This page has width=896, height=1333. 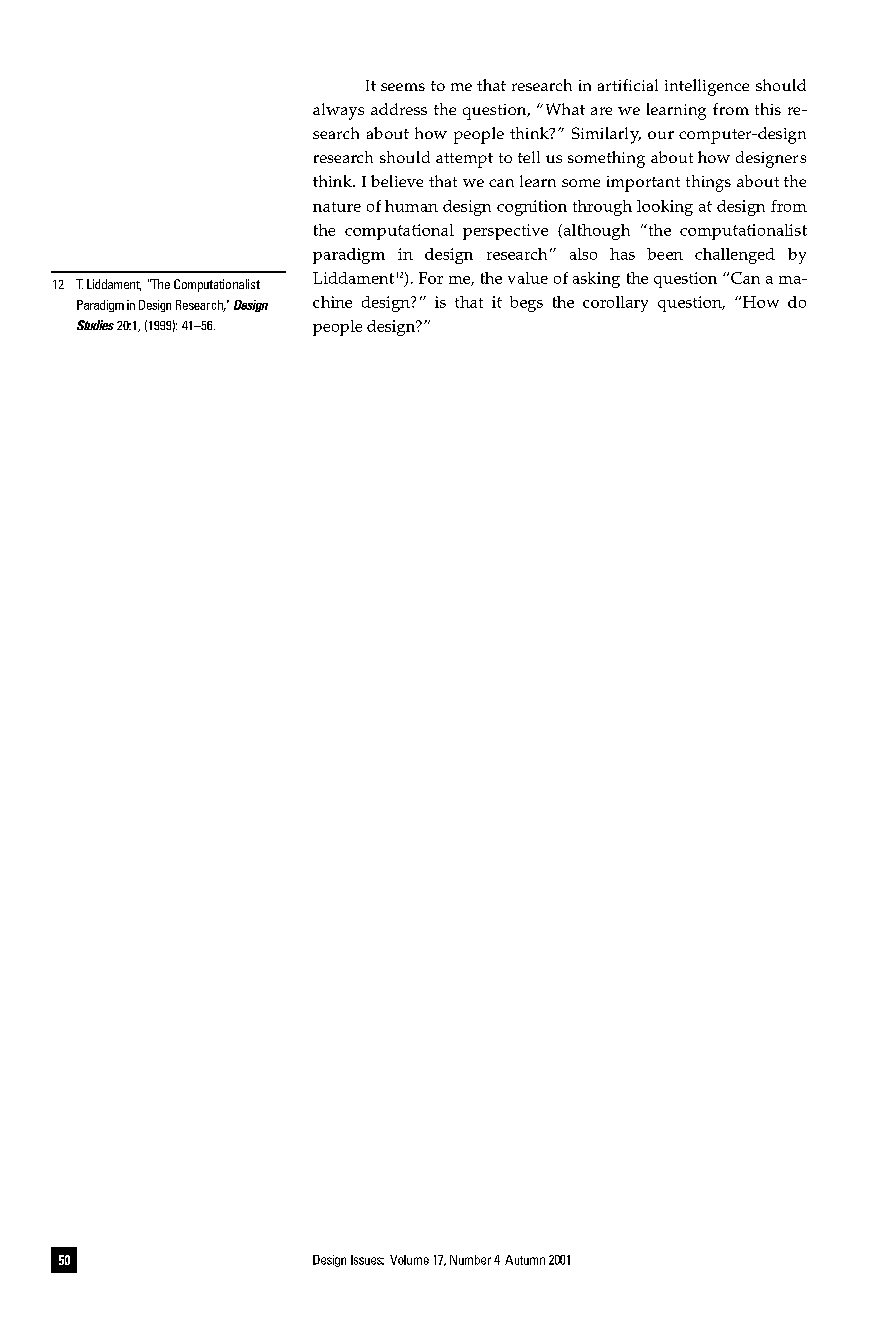 I want to click on Autumn, so click(x=525, y=1260).
